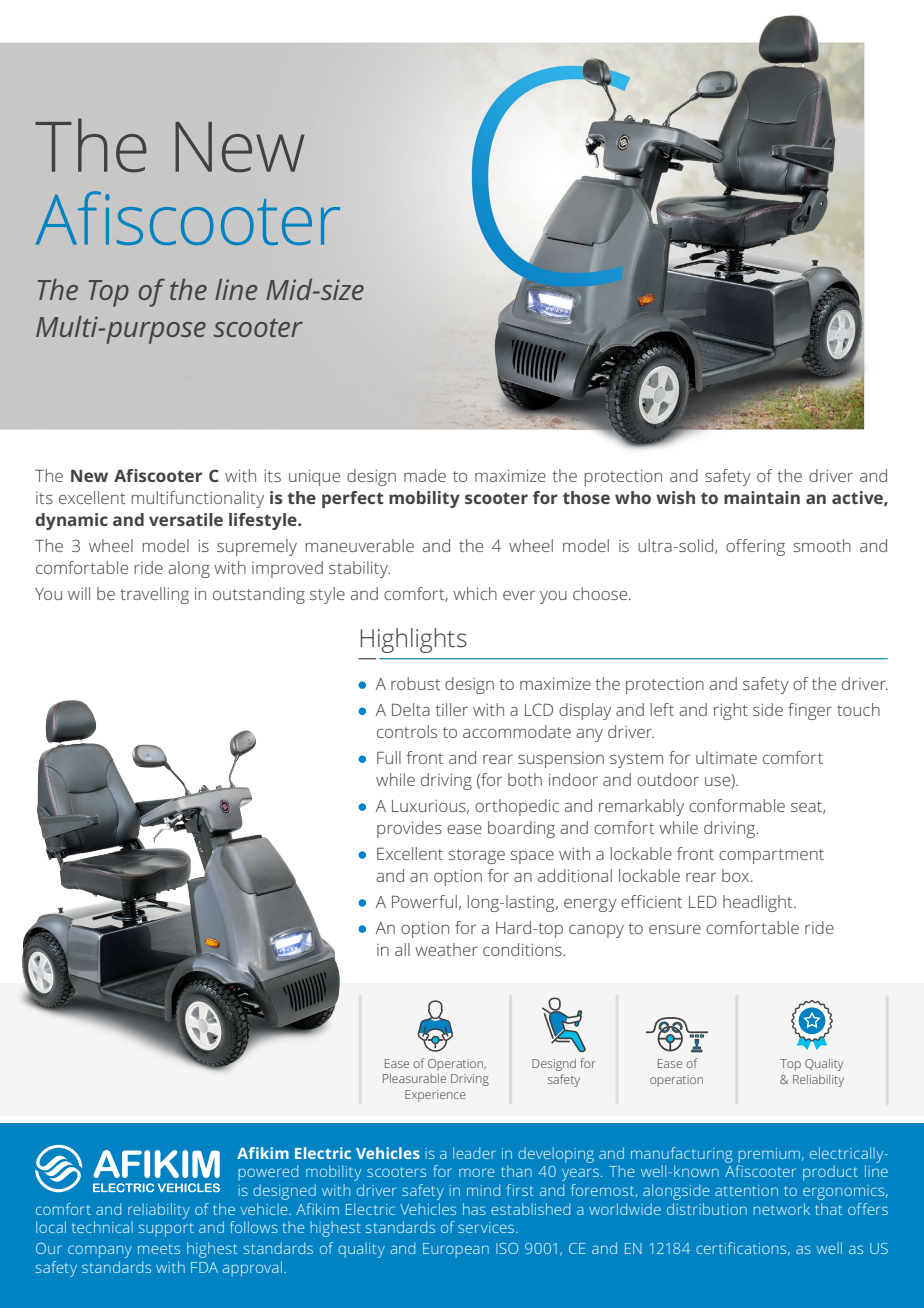 The image size is (924, 1308). What do you see at coordinates (425, 475) in the page?
I see `made` at bounding box center [425, 475].
